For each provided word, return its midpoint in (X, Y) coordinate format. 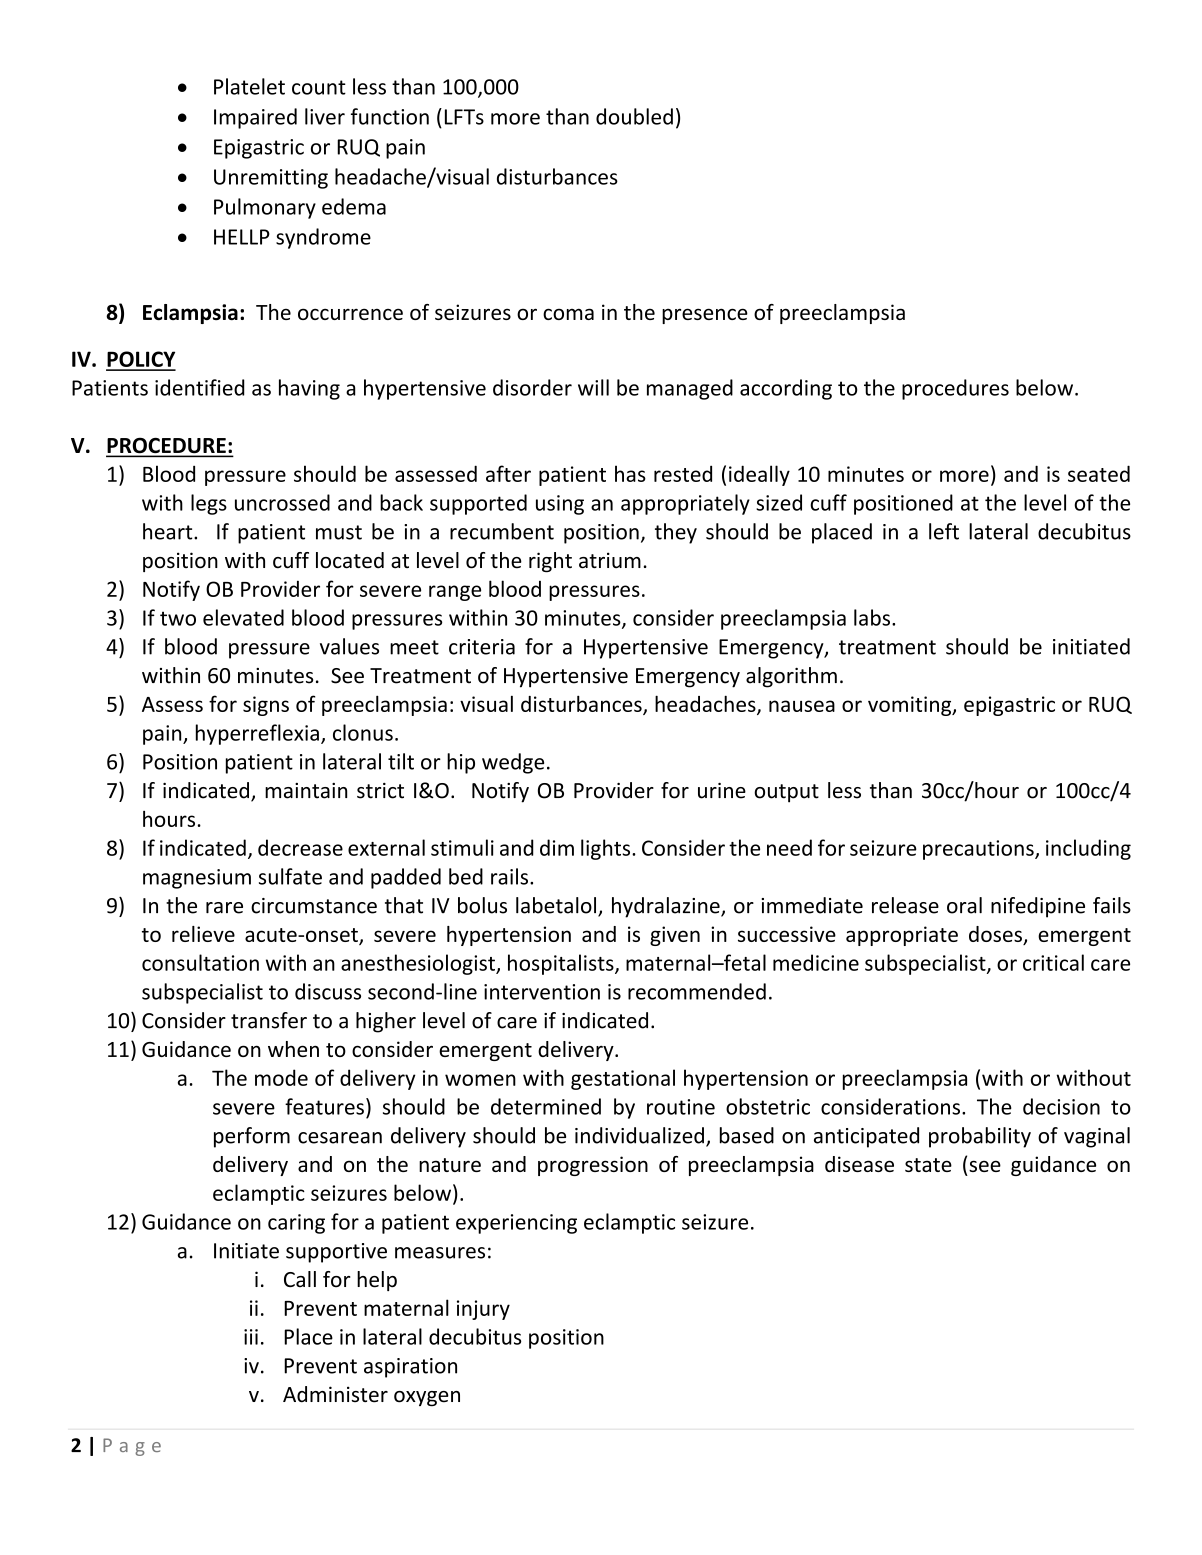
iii (251, 1337)
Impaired (255, 118)
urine (722, 791)
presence (705, 316)
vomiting (911, 706)
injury (483, 1310)
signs (266, 706)
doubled (634, 116)
